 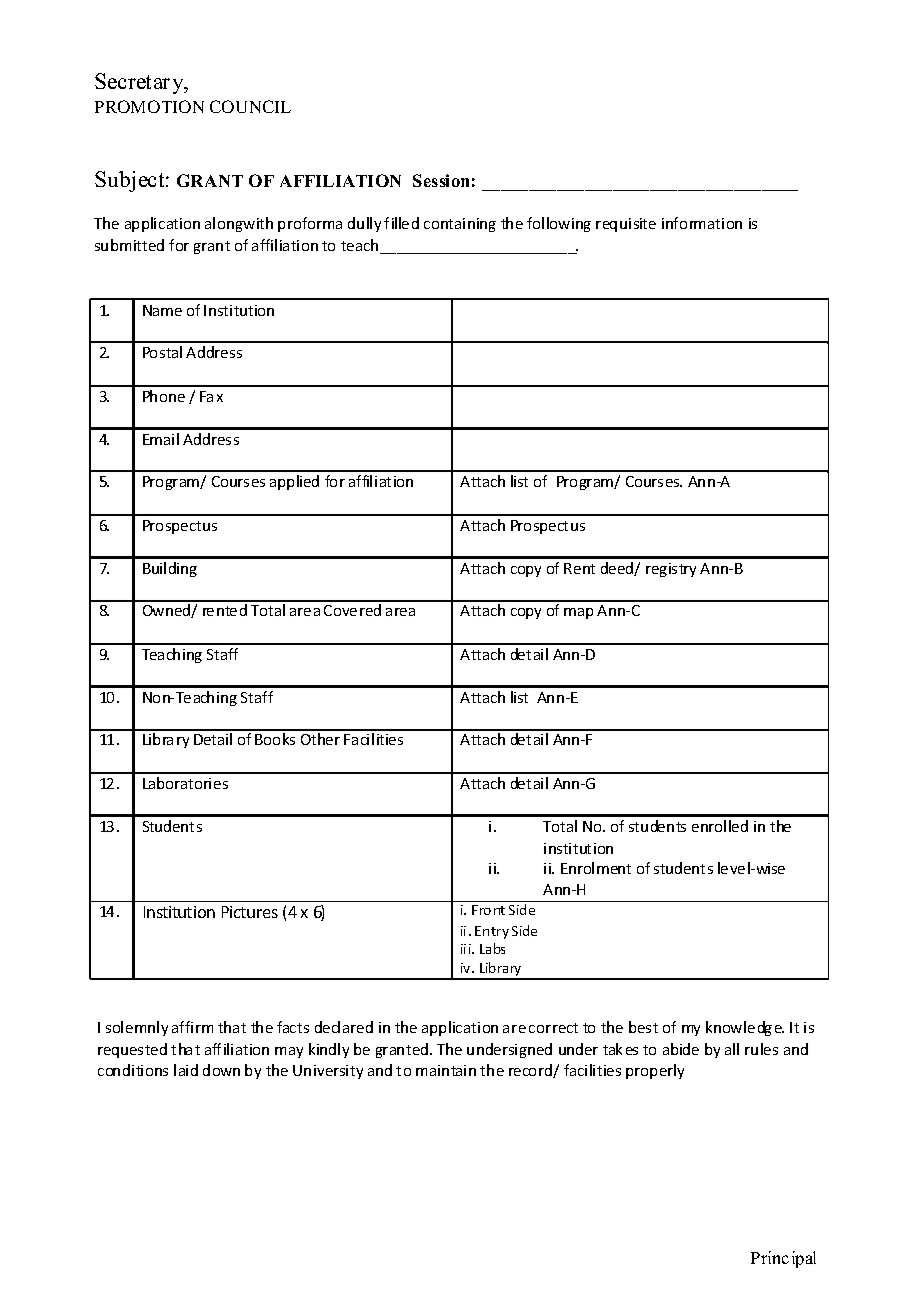 I want to click on registry, so click(x=671, y=570).
